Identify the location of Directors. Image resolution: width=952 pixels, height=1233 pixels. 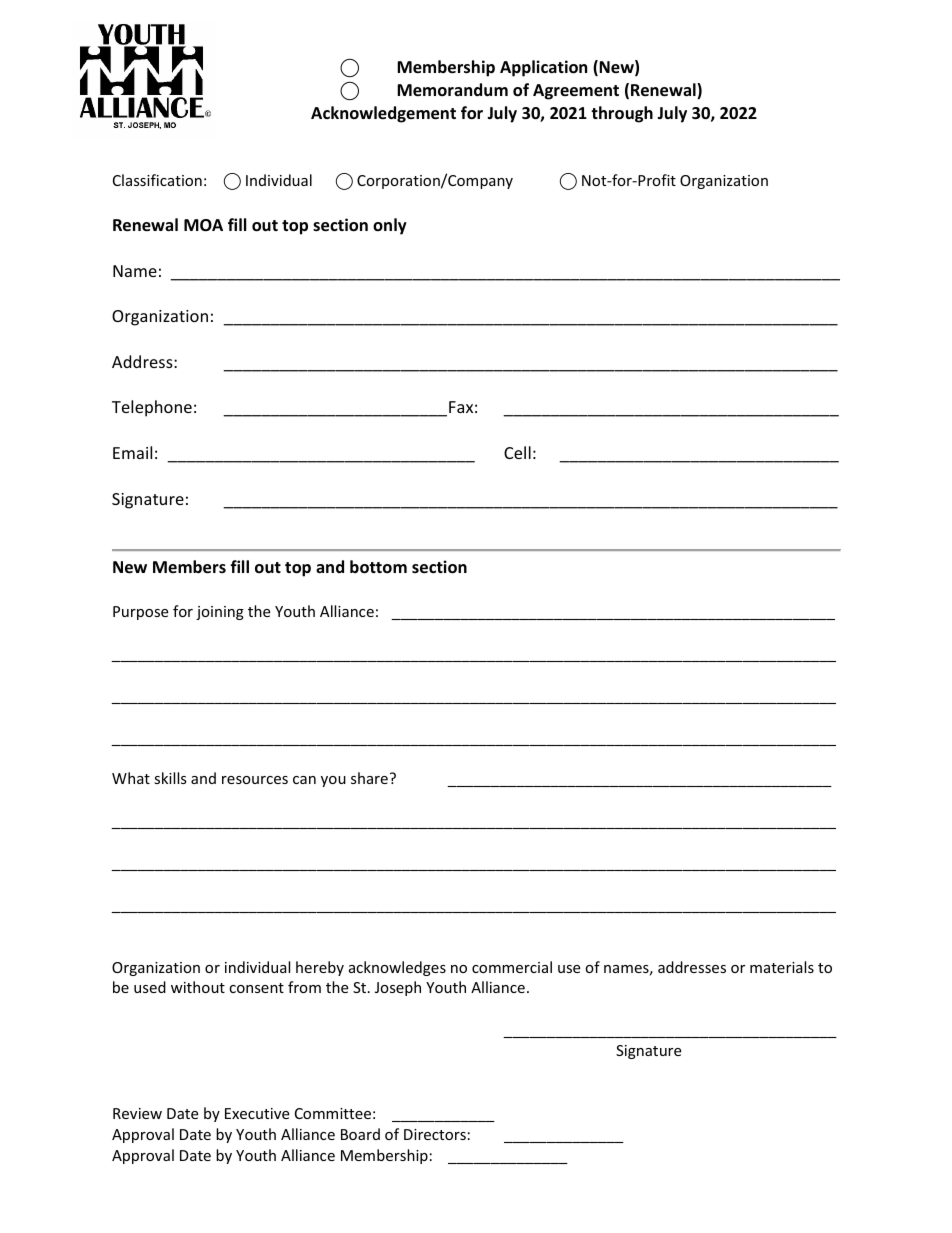
(435, 1134).
